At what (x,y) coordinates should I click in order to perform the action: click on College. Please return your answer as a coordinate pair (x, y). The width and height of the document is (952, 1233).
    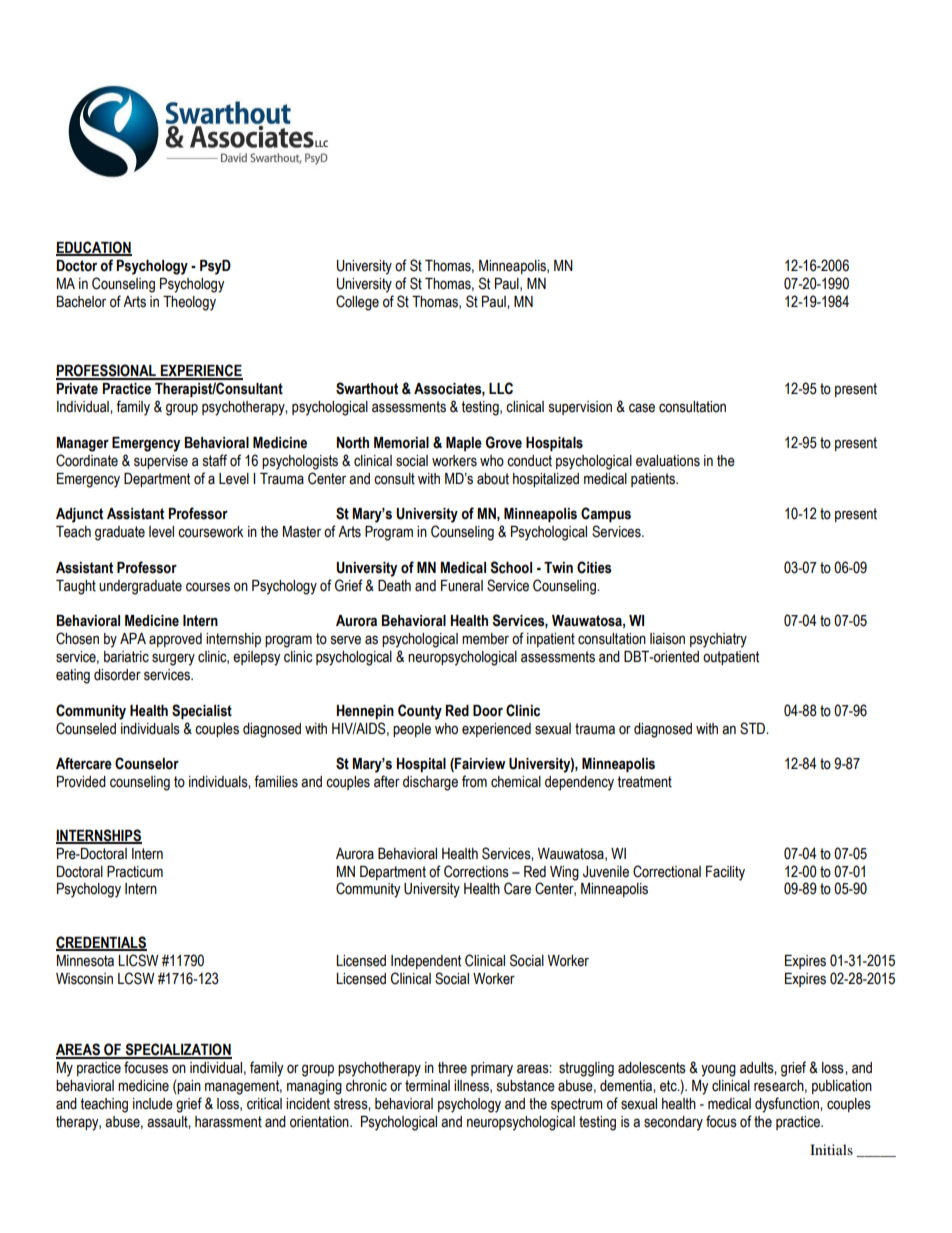
    Looking at the image, I should click on (357, 303).
